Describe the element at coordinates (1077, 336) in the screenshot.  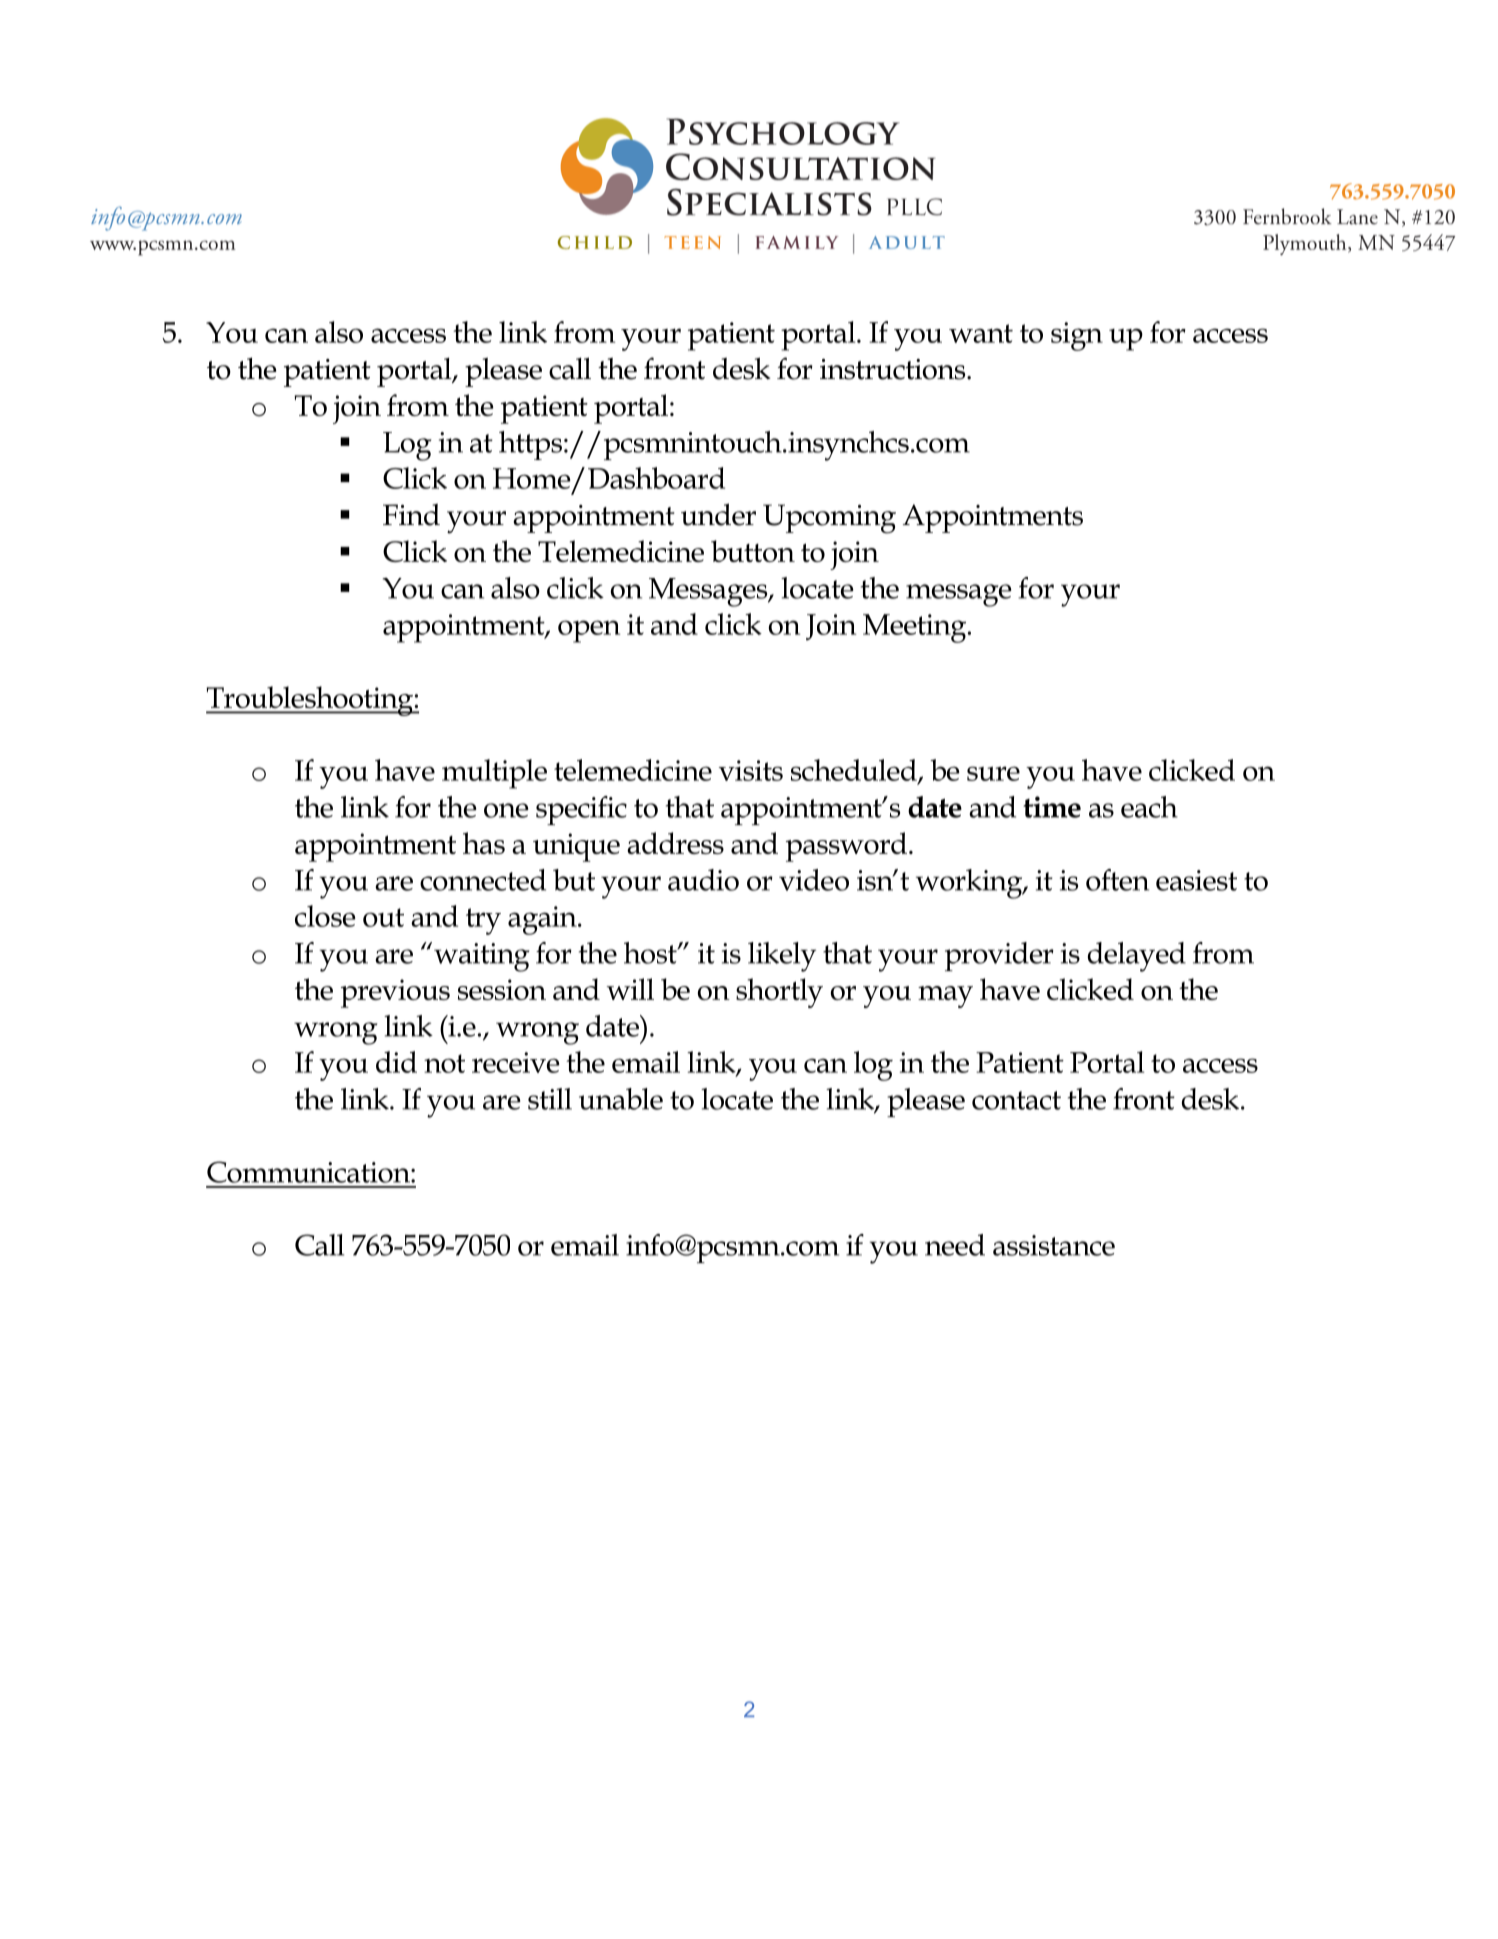
I see `sign` at that location.
